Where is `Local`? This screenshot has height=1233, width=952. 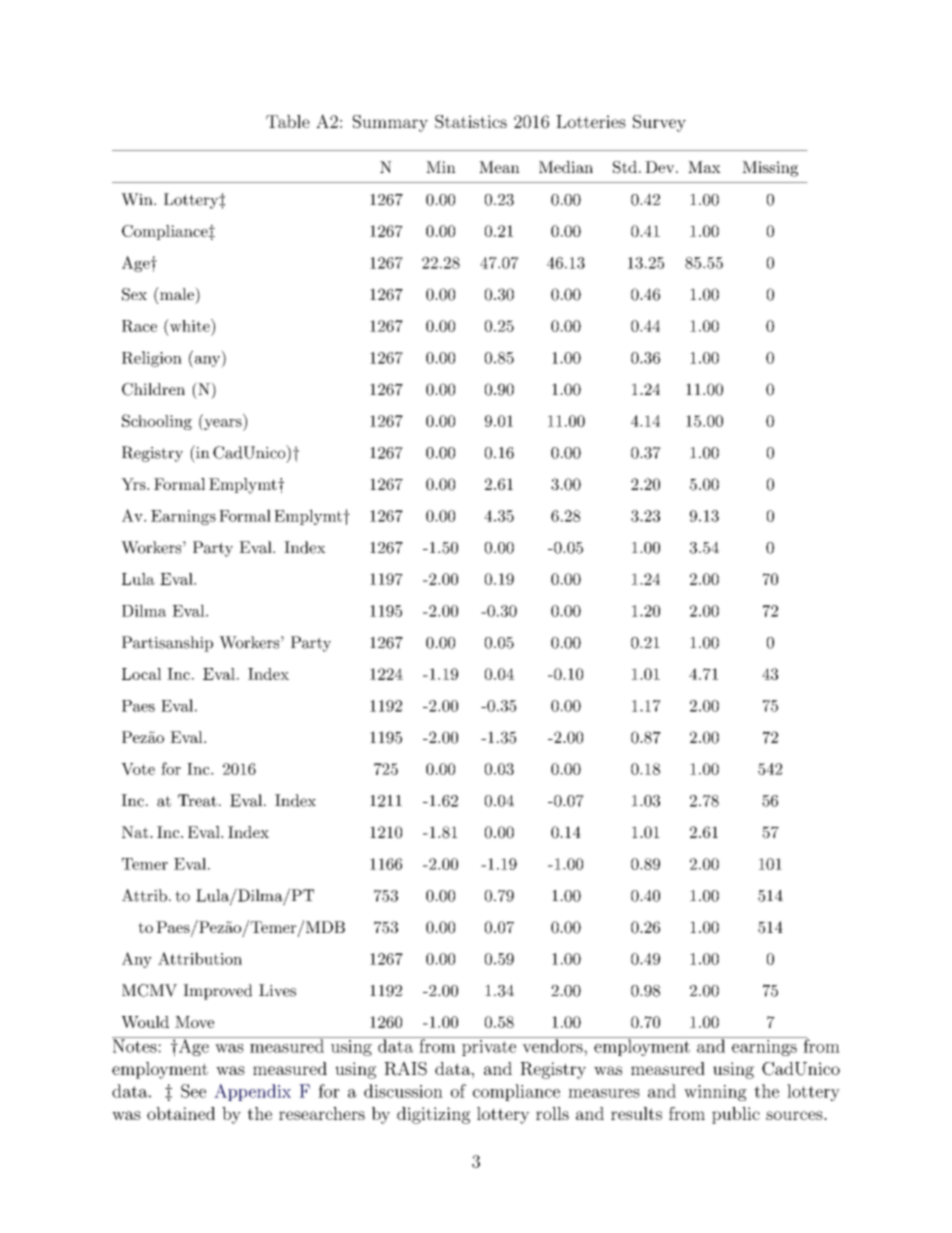 Local is located at coordinates (141, 674).
